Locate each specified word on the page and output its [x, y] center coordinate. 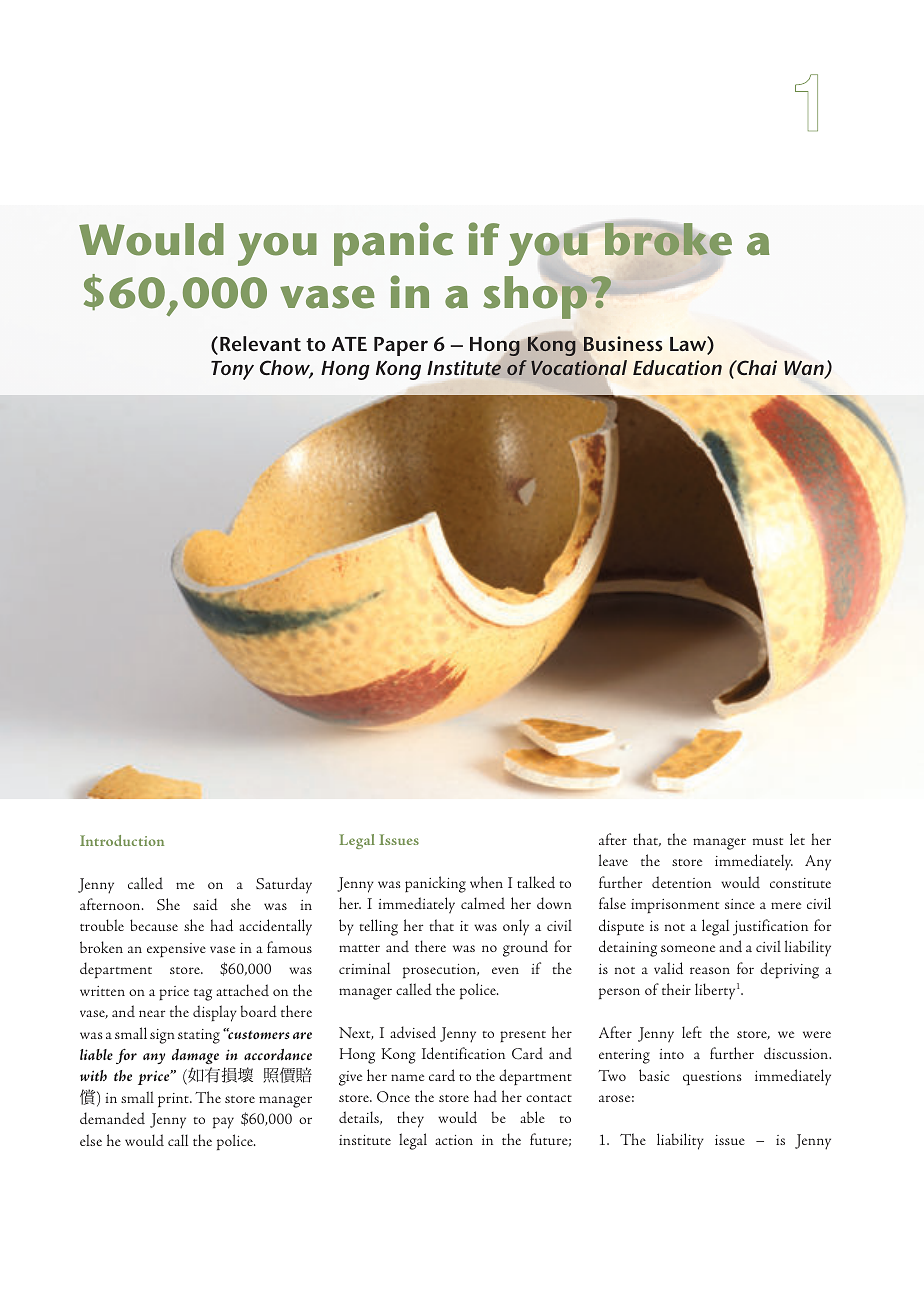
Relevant [260, 343]
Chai [756, 367]
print [174, 1100]
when [486, 882]
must [768, 841]
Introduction [122, 840]
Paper [401, 346]
